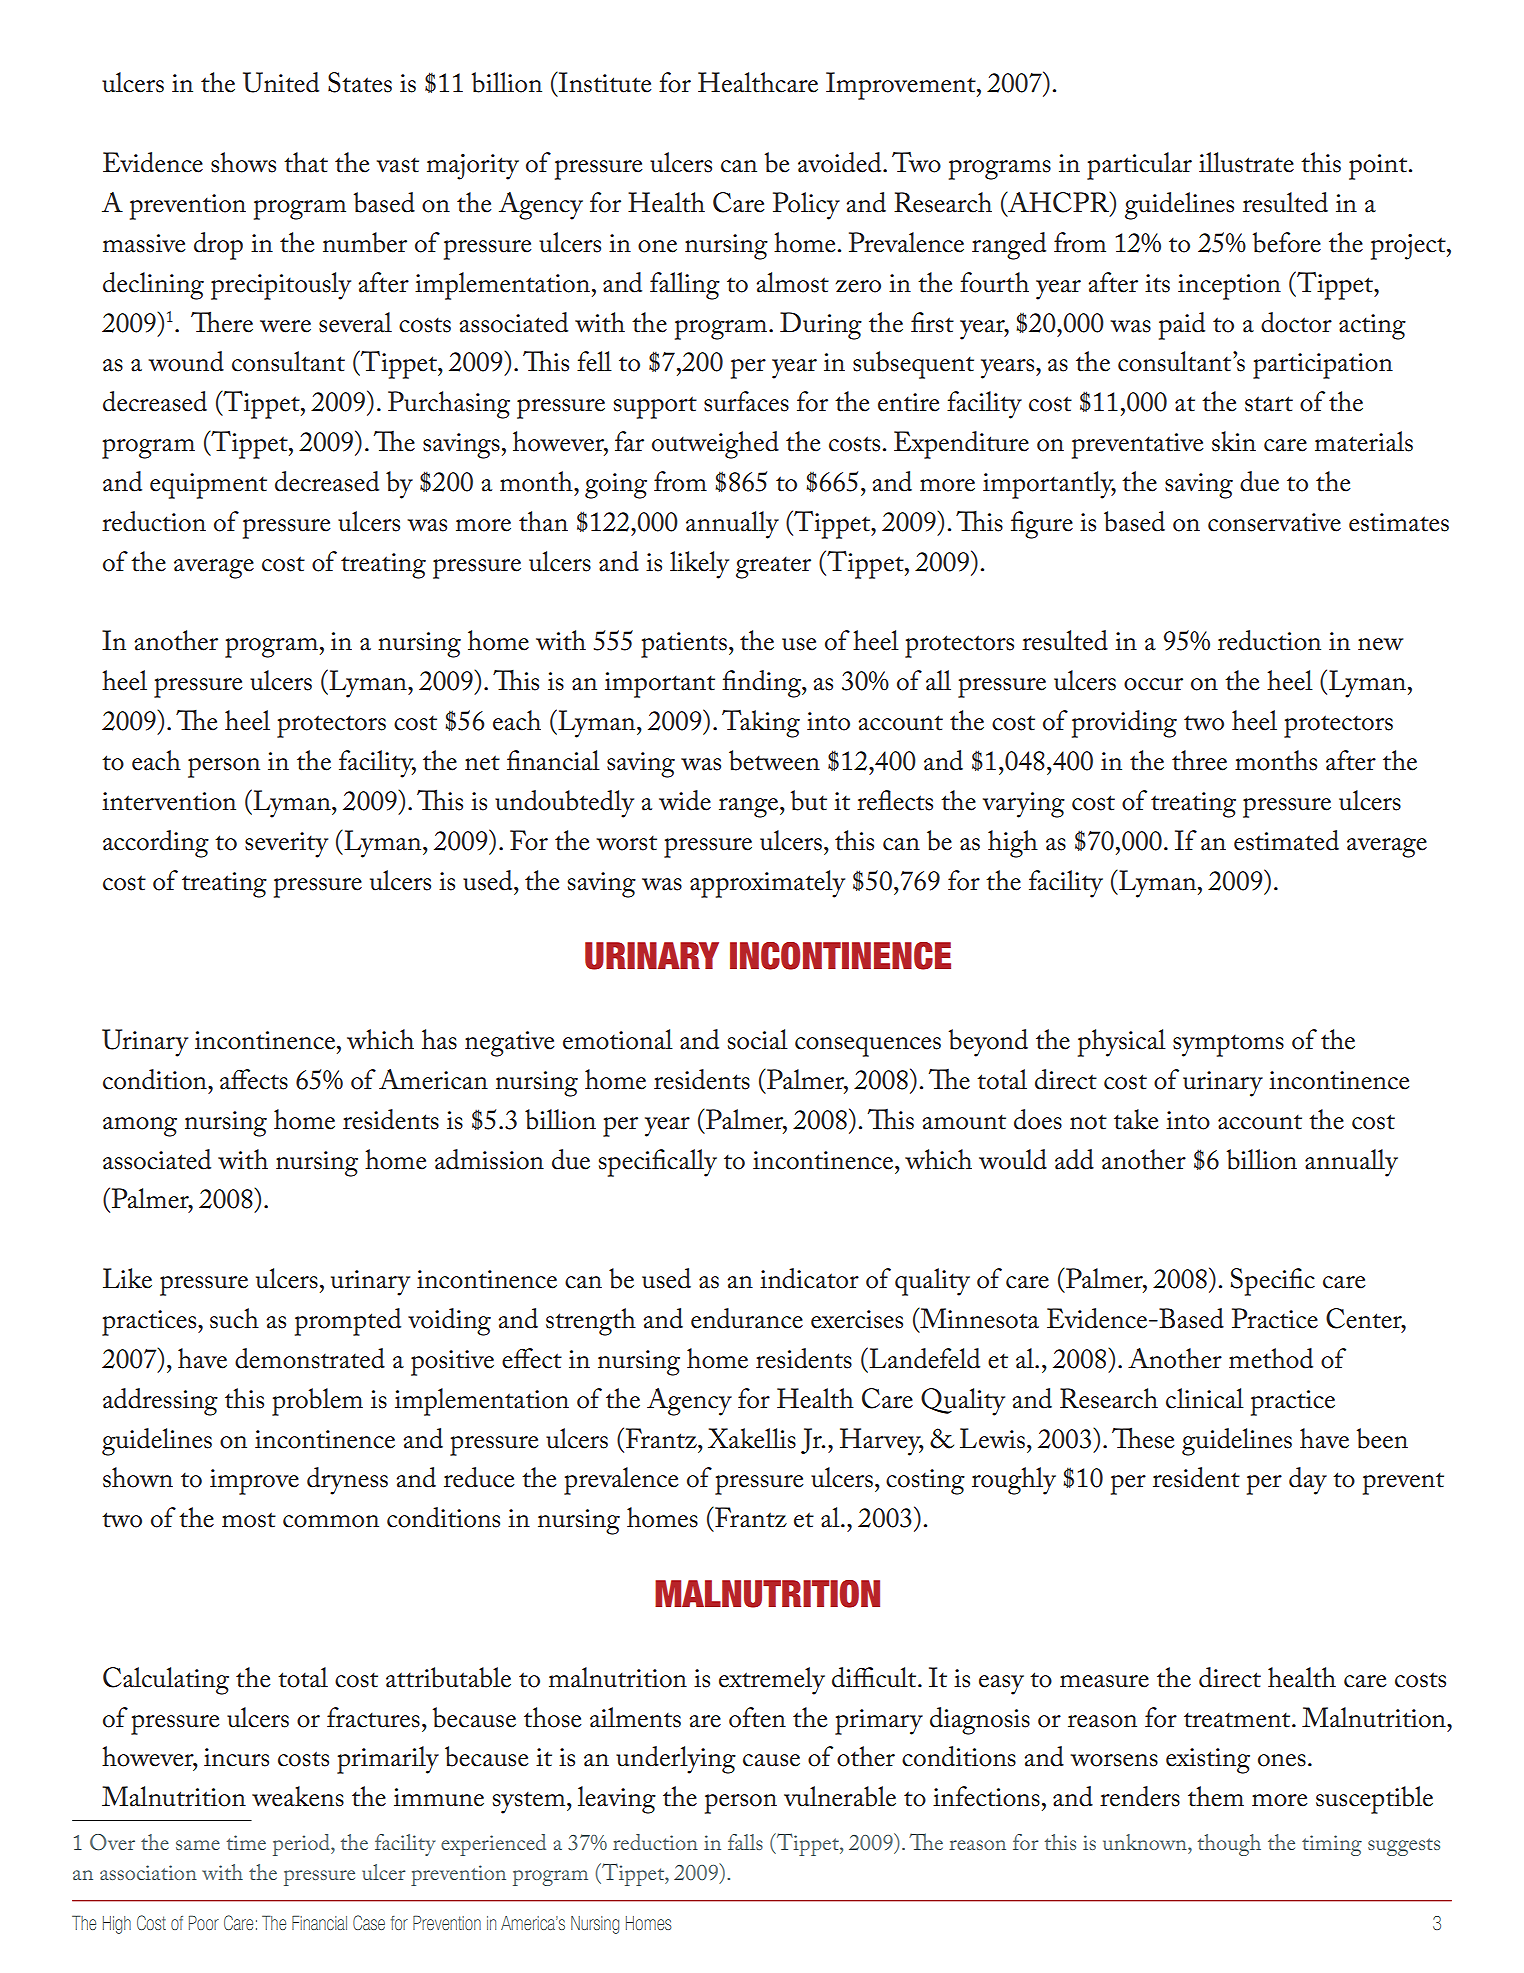  Describe the element at coordinates (747, 1318) in the document. I see `endurance` at that location.
